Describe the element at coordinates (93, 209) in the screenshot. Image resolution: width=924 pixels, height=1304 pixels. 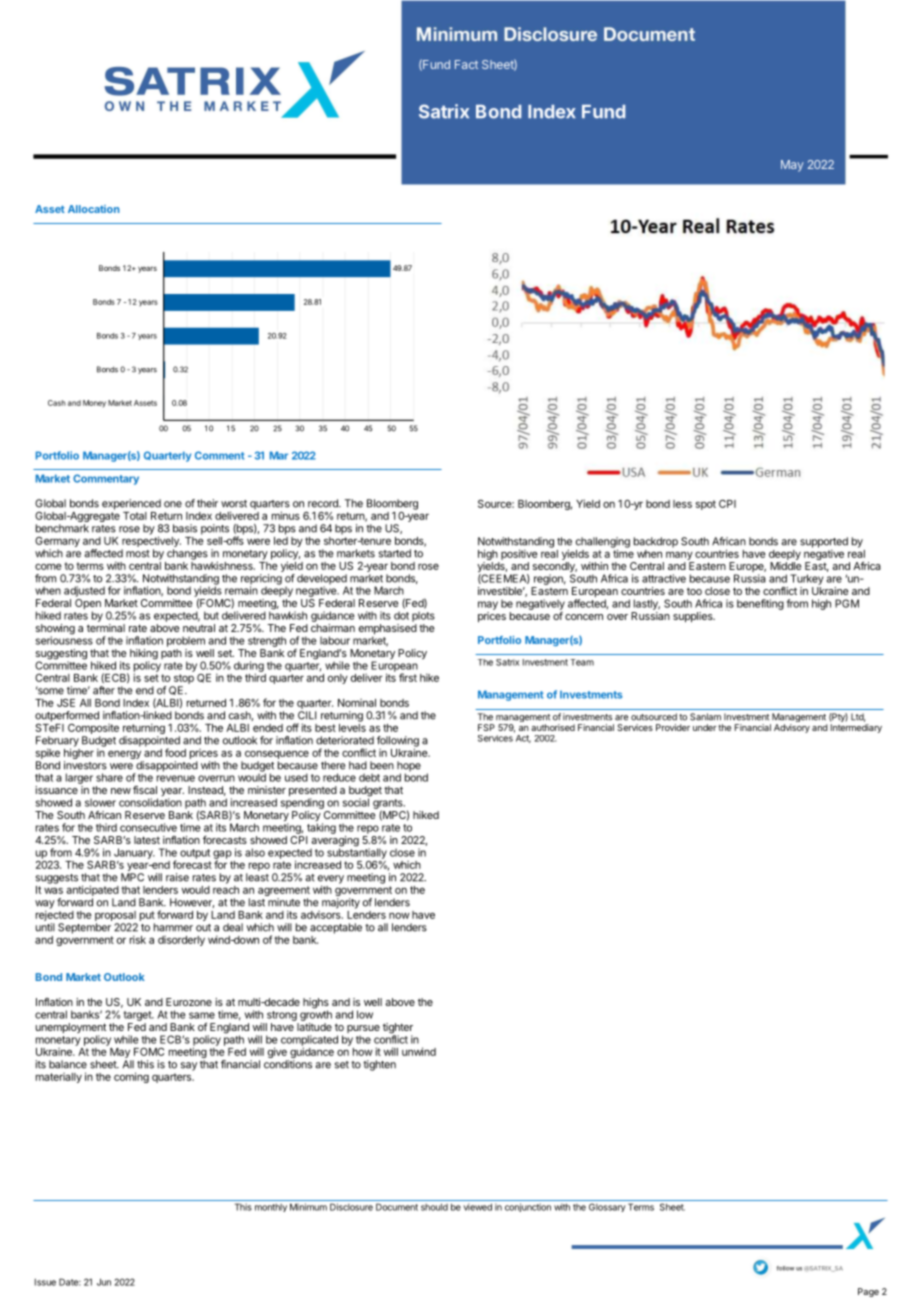
I see `Allocation` at that location.
